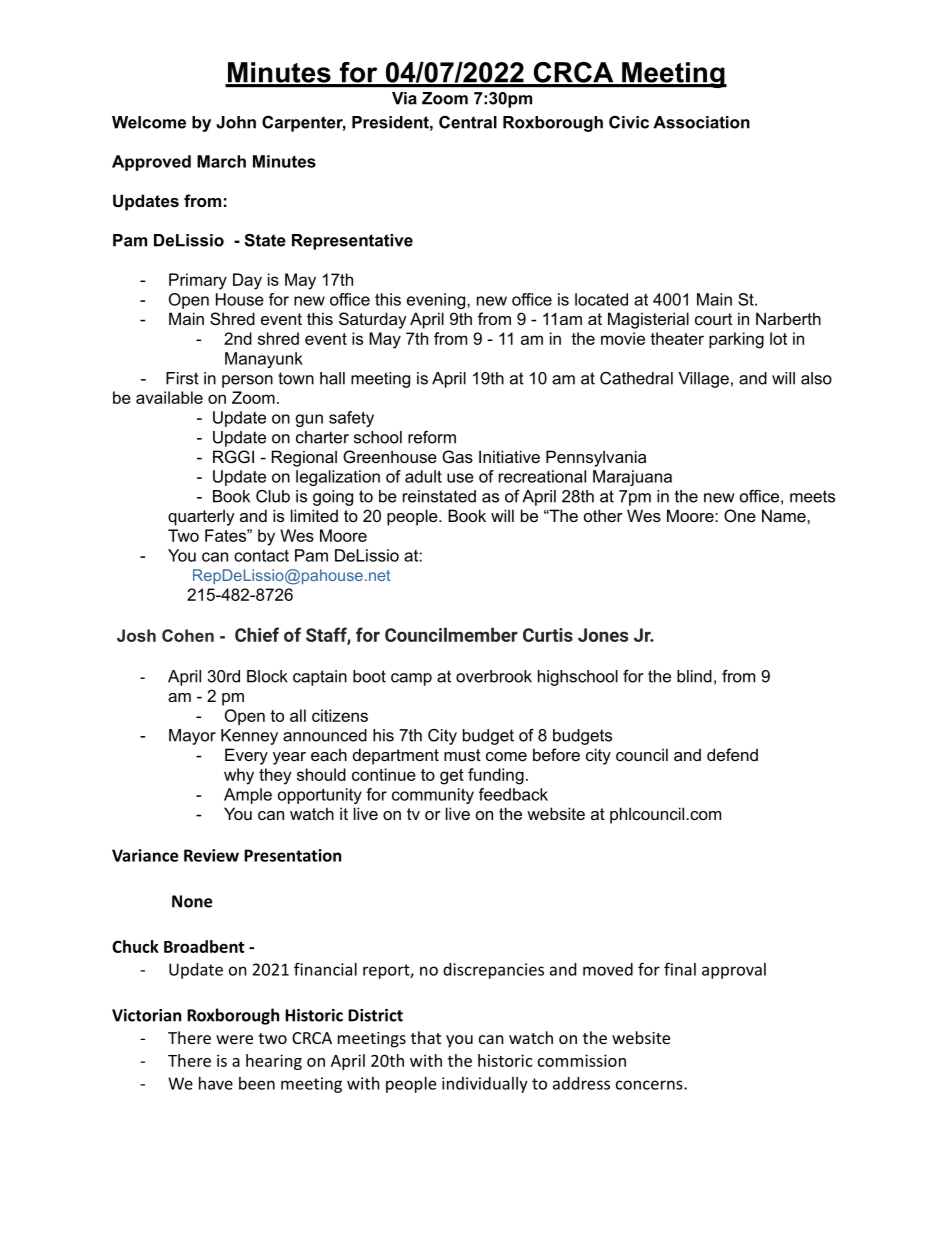  What do you see at coordinates (234, 1039) in the screenshot?
I see `were` at bounding box center [234, 1039].
